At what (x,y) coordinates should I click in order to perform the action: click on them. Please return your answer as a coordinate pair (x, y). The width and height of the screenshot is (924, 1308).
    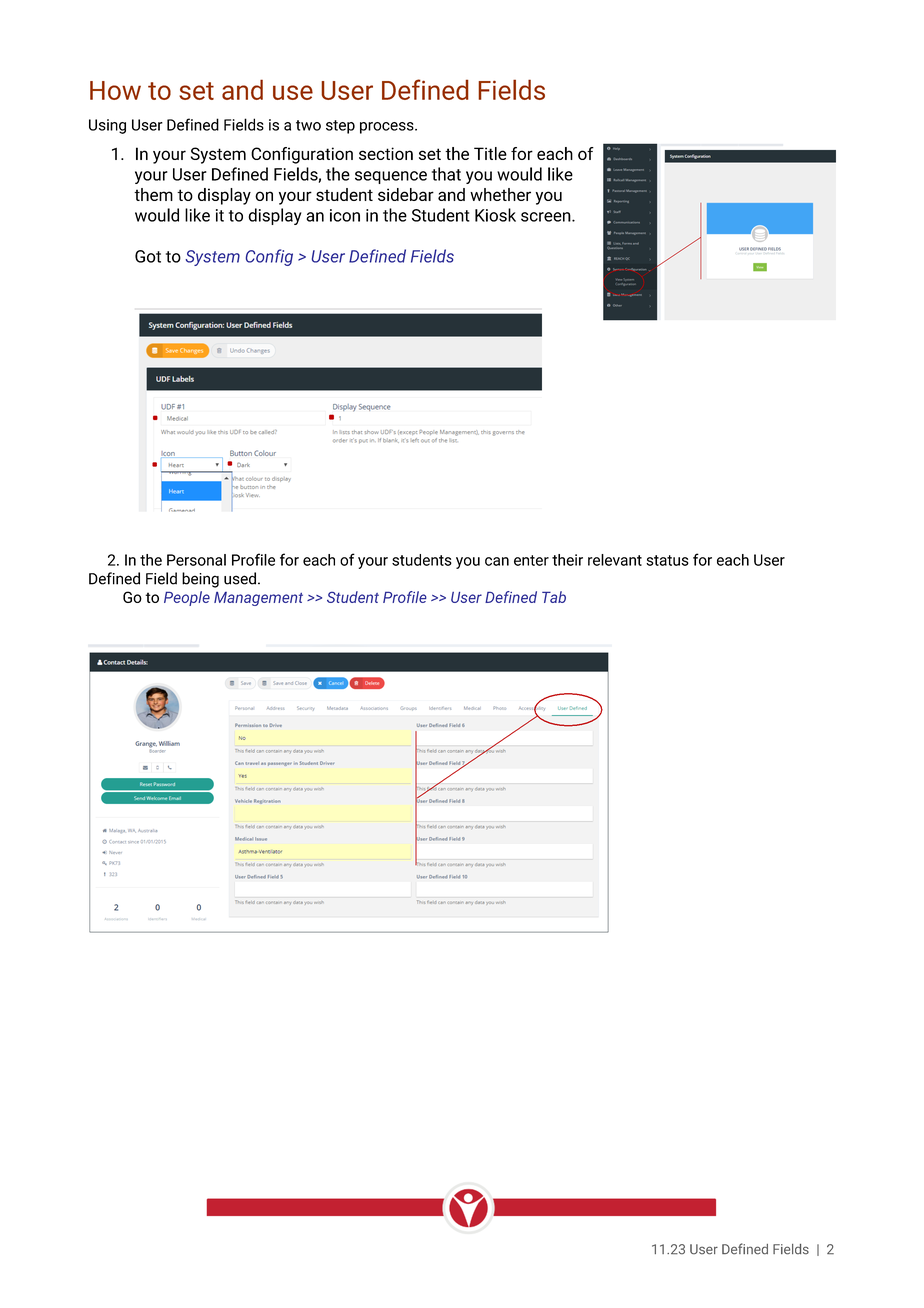
    Looking at the image, I should click on (153, 194).
